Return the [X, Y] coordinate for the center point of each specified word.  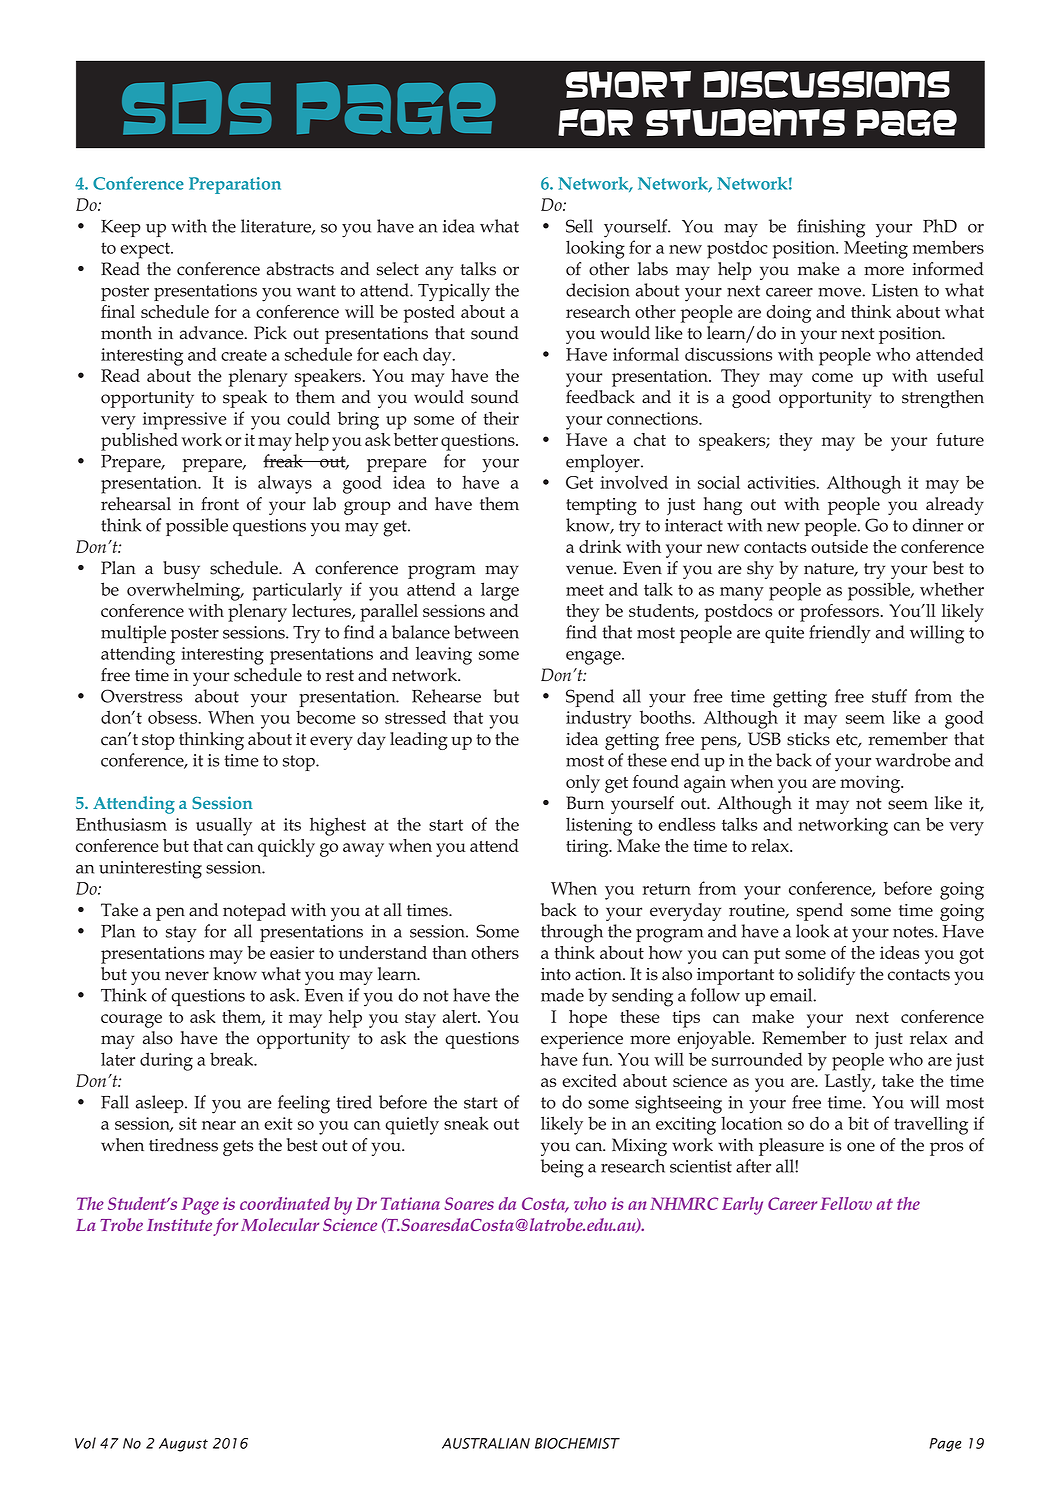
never [187, 976]
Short [628, 84]
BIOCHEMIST [577, 1443]
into [556, 974]
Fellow [846, 1203]
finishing [831, 228]
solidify [826, 976]
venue [590, 570]
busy [181, 570]
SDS [197, 108]
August [183, 1445]
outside [839, 546]
